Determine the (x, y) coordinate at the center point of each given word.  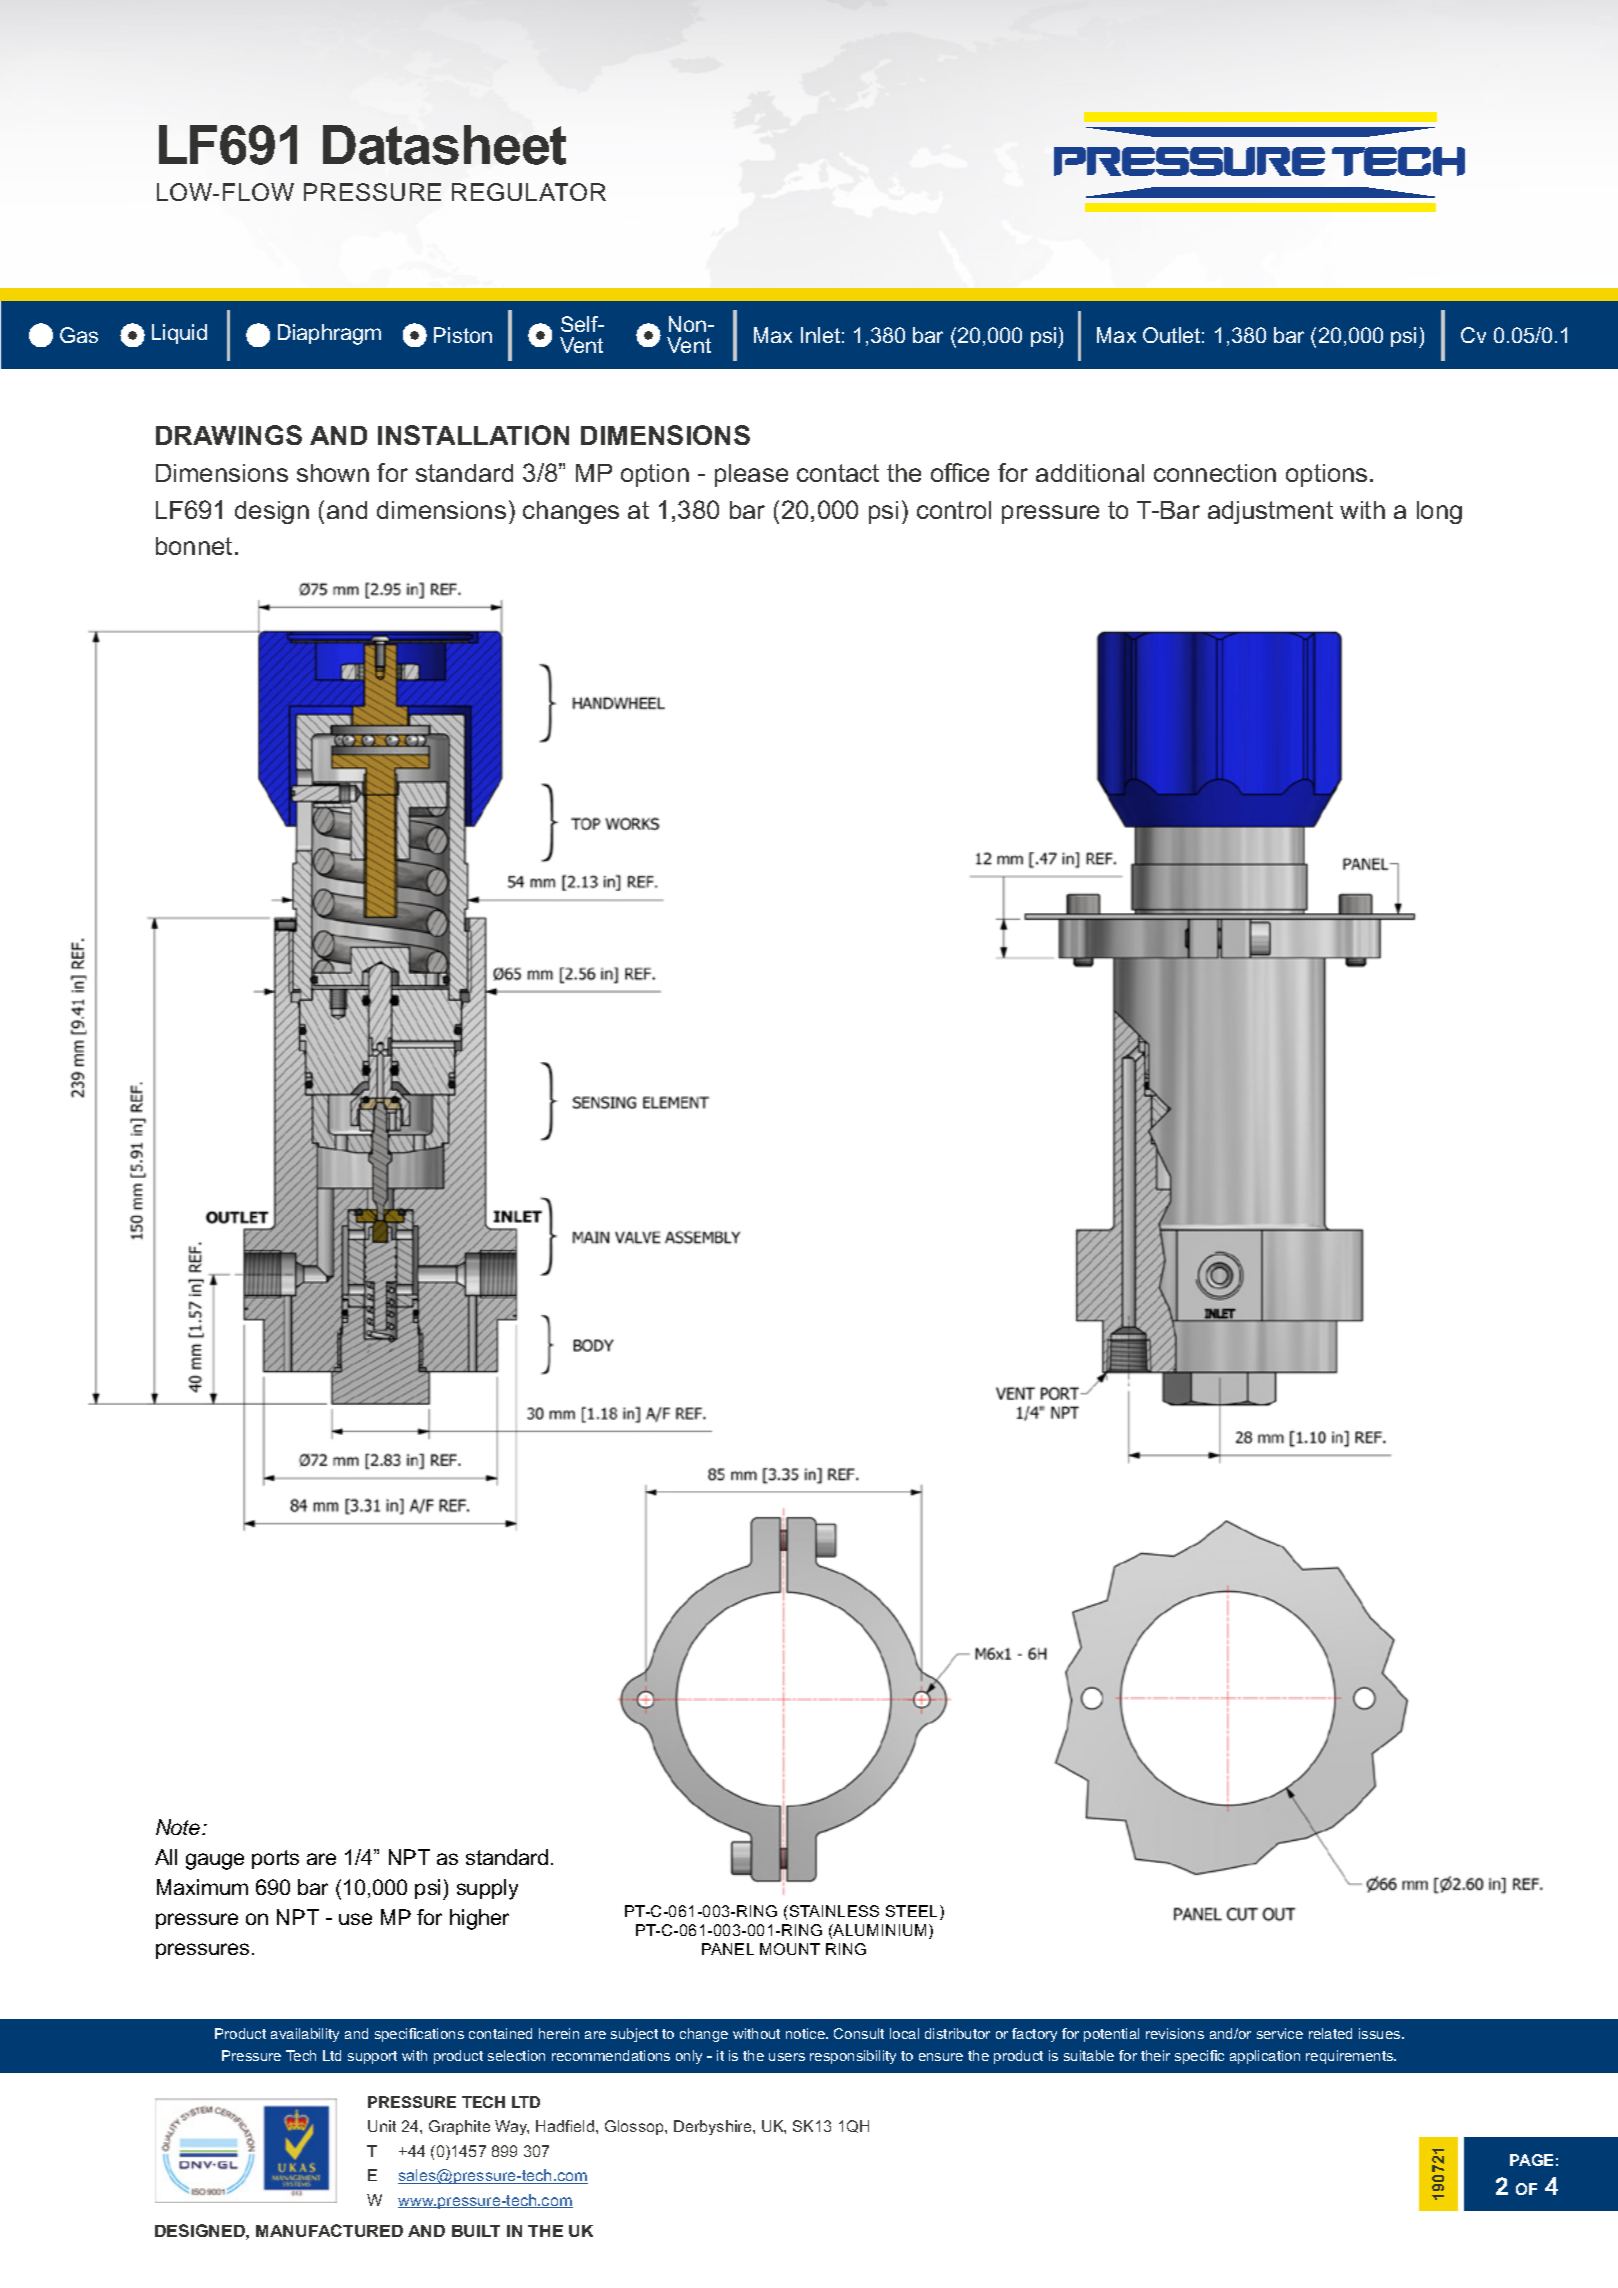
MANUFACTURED (329, 2230)
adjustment (1270, 512)
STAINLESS (834, 1911)
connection (1215, 473)
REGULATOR (529, 192)
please (751, 475)
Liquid (179, 334)
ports (275, 1859)
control (954, 510)
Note (179, 1827)
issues (1381, 2033)
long (1439, 512)
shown (333, 473)
